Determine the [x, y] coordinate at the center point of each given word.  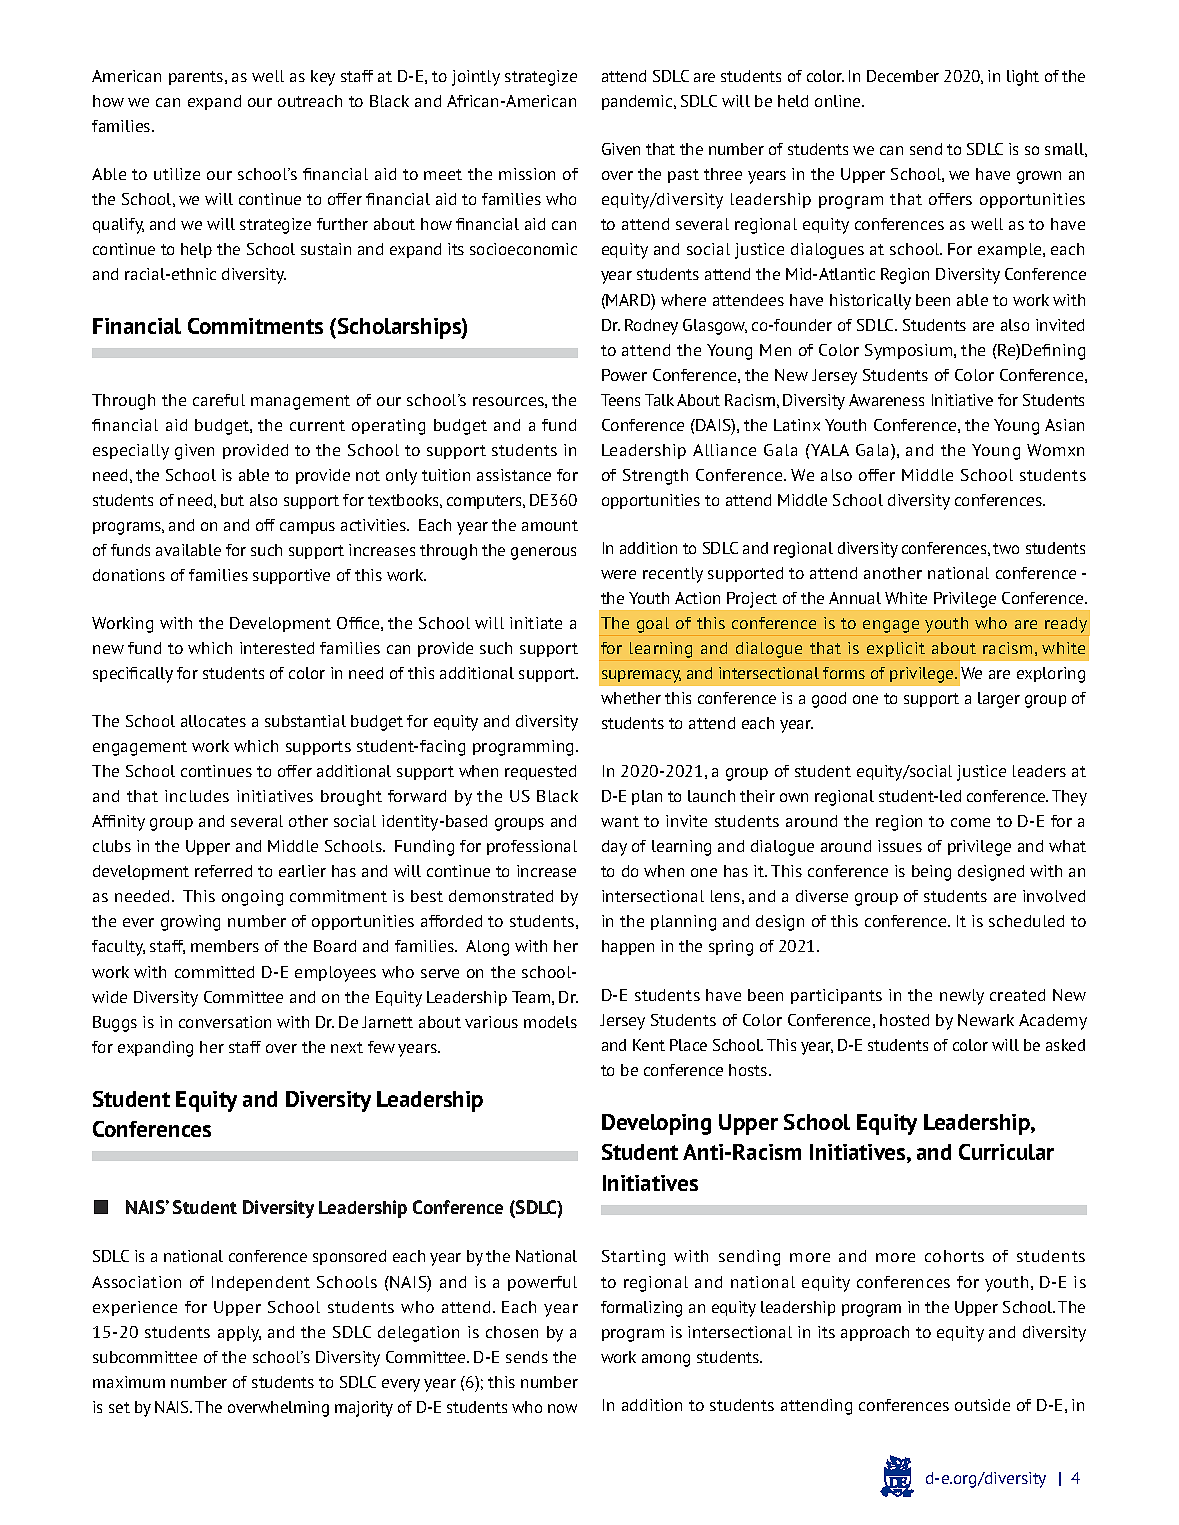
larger [999, 700]
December [903, 76]
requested [540, 772]
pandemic [638, 102]
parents [197, 78]
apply [239, 1334]
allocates [213, 721]
